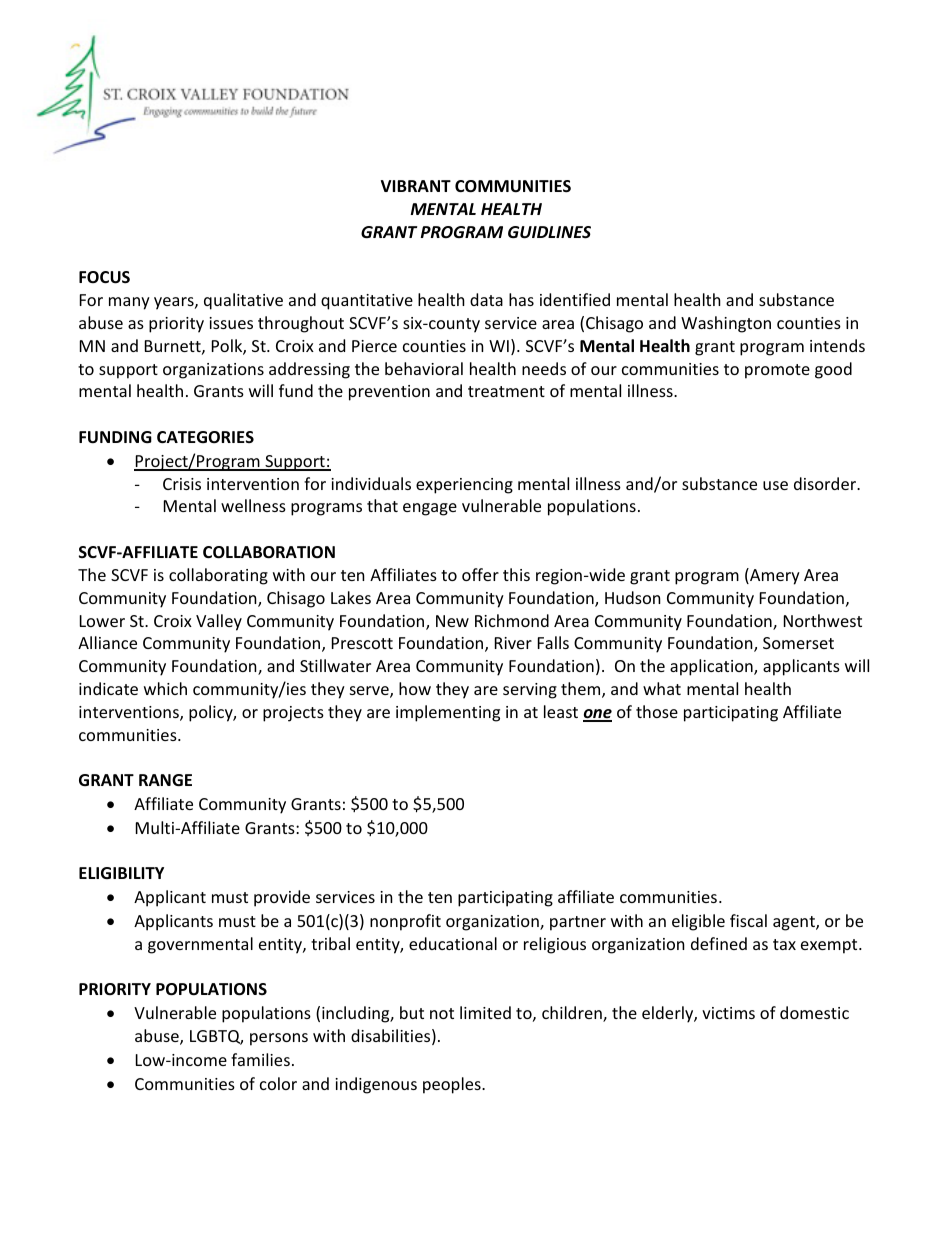 The height and width of the screenshot is (1233, 952). What do you see at coordinates (453, 1085) in the screenshot?
I see `peoples` at bounding box center [453, 1085].
